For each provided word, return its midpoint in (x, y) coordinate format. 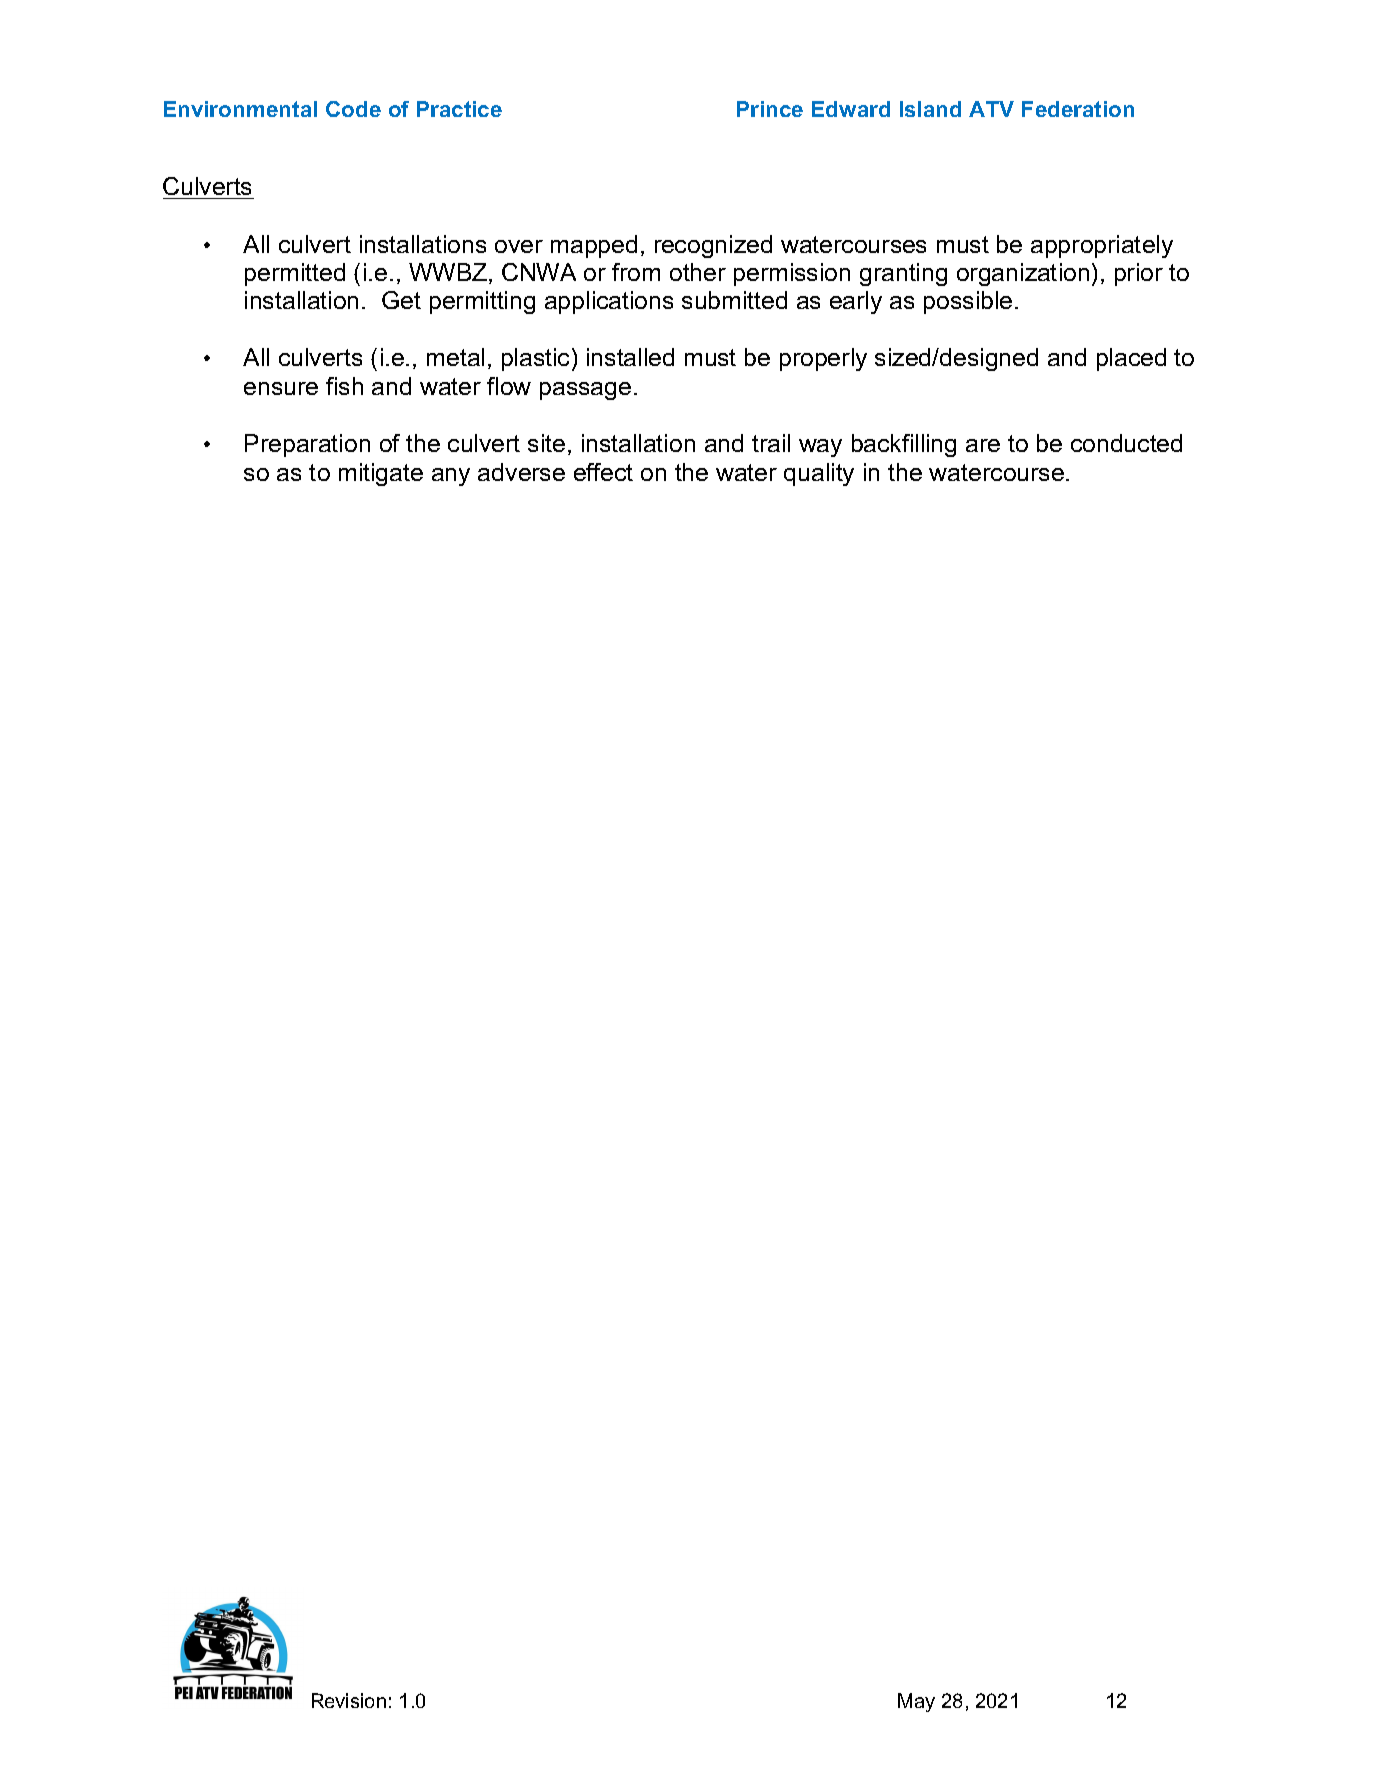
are (983, 445)
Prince (770, 109)
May (916, 1702)
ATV (991, 109)
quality (819, 474)
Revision (349, 1700)
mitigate (381, 474)
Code (353, 109)
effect (603, 472)
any (451, 477)
